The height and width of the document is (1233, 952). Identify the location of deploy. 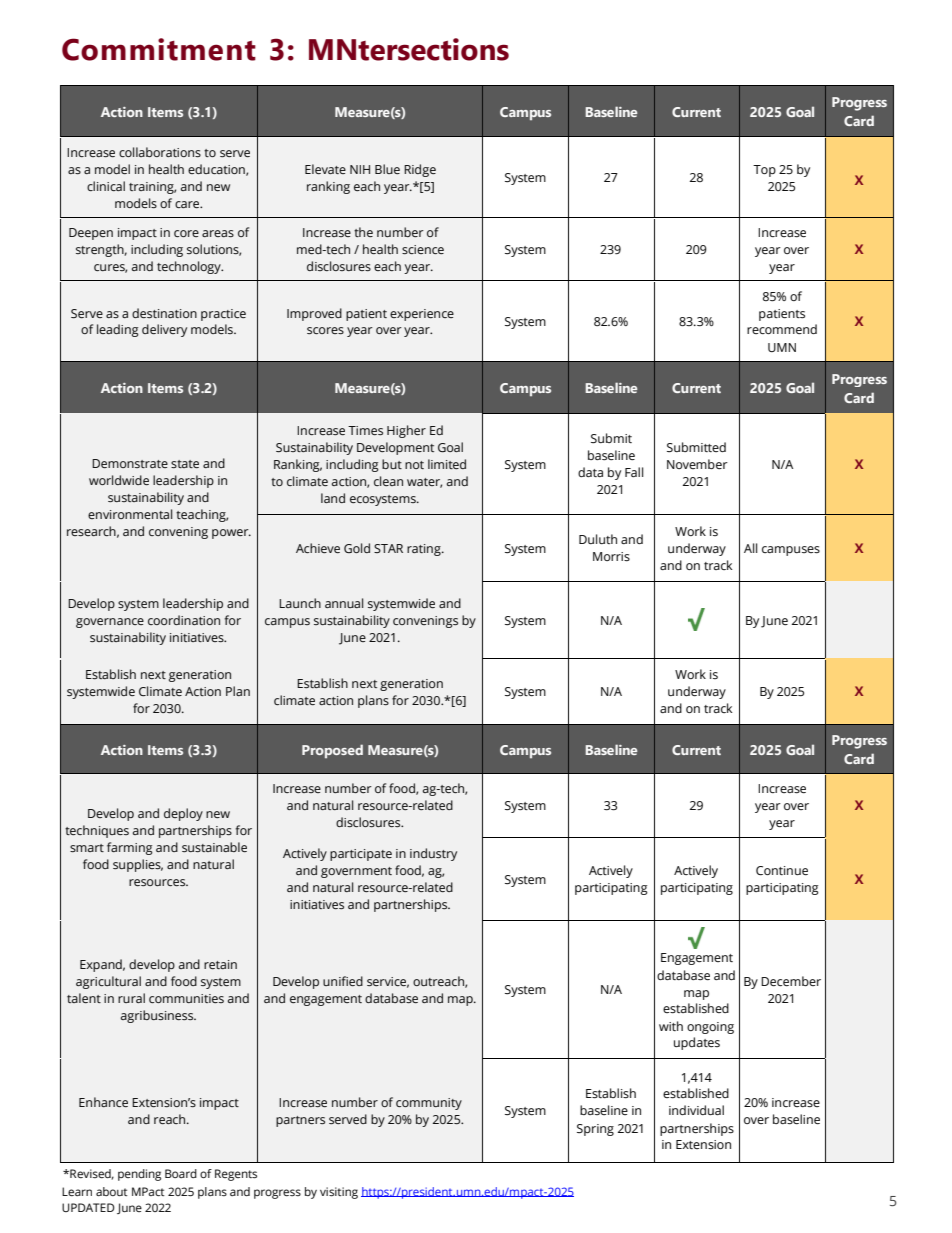
(183, 814).
